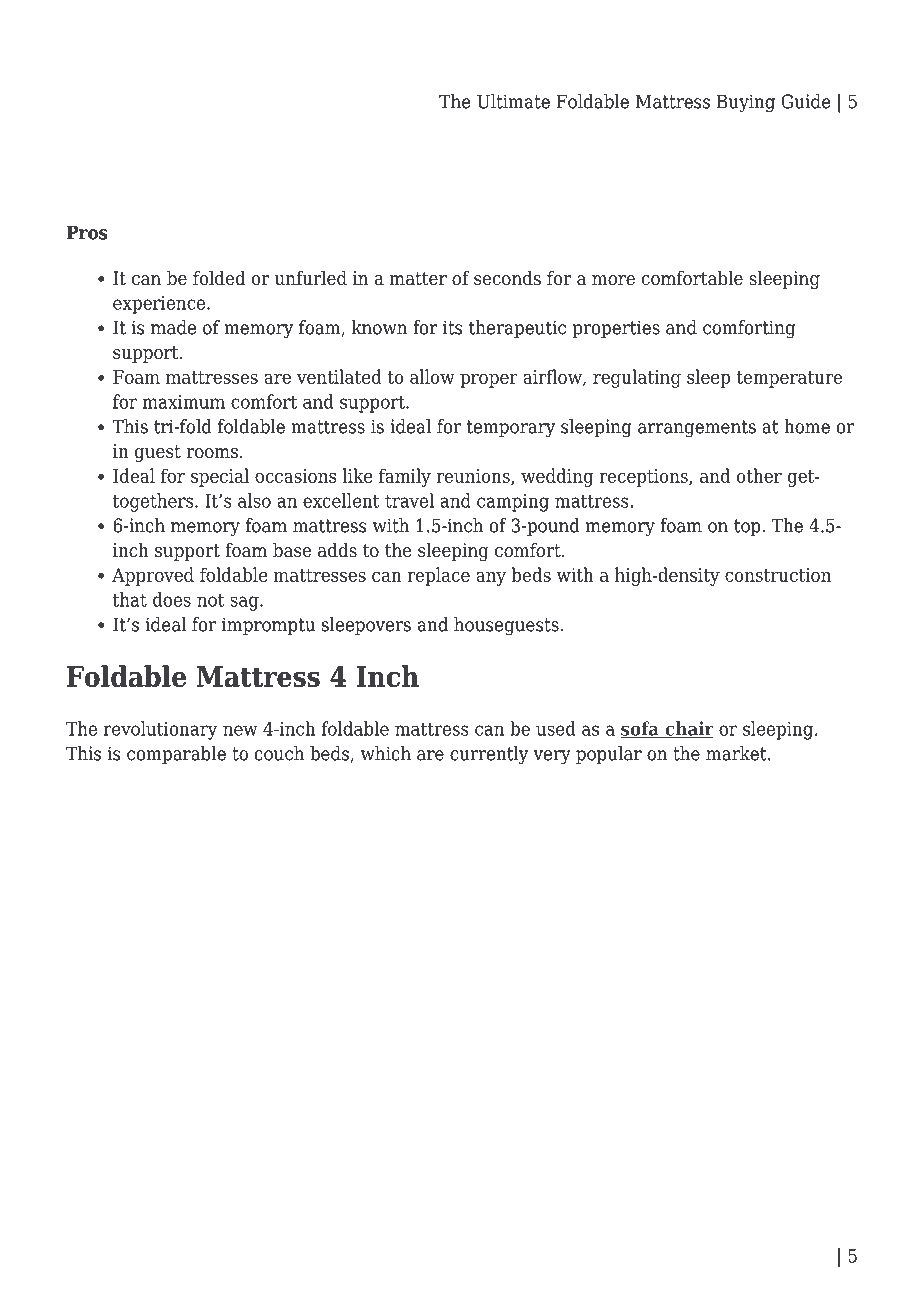 The width and height of the image is (924, 1308). Describe the element at coordinates (778, 575) in the image. I see `construction` at that location.
